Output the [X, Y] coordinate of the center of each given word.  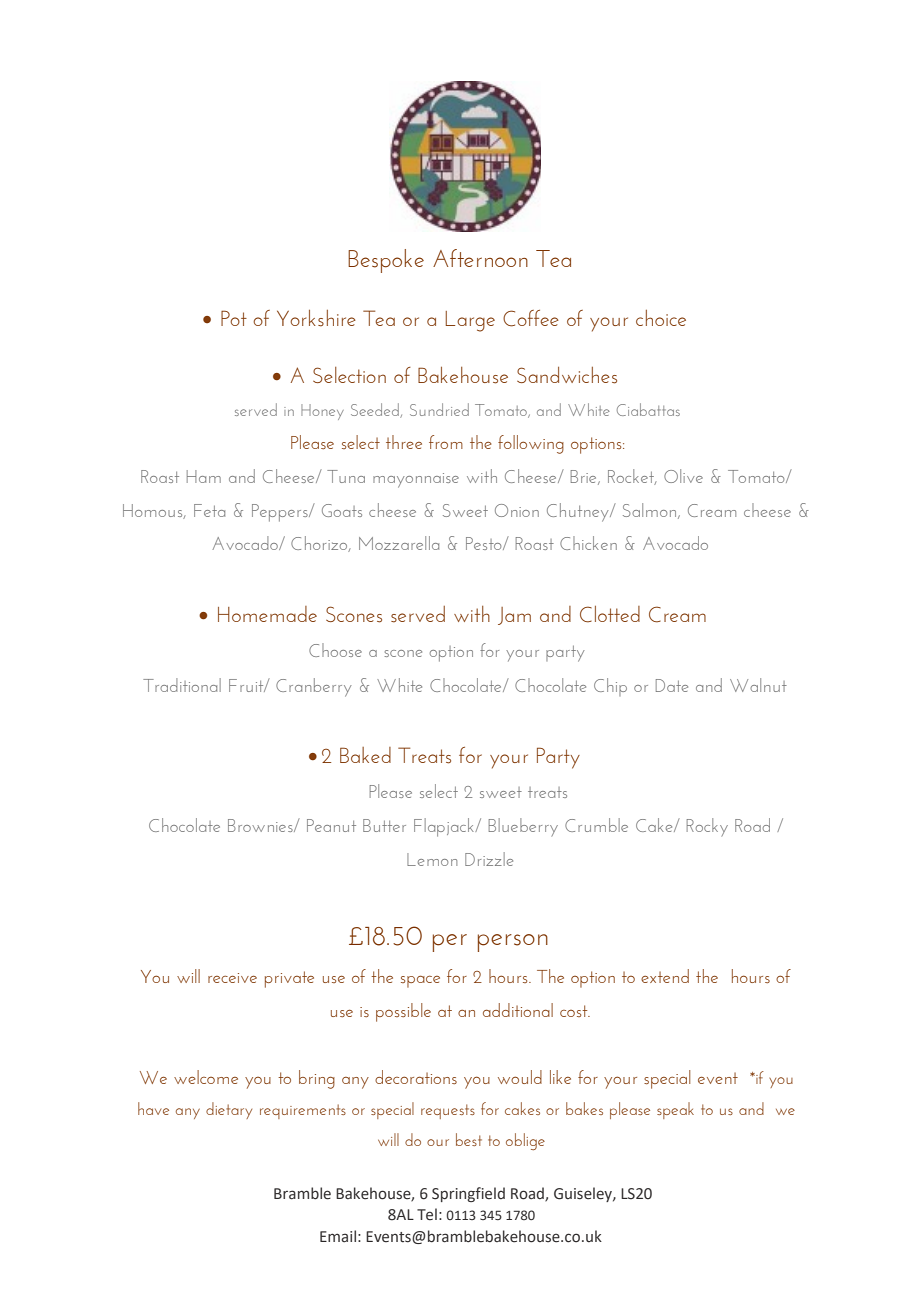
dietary [229, 1110]
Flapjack [445, 827]
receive [232, 978]
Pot [234, 318]
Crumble [596, 825]
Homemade [267, 614]
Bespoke [386, 261]
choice [661, 318]
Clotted [610, 614]
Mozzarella [399, 543]
